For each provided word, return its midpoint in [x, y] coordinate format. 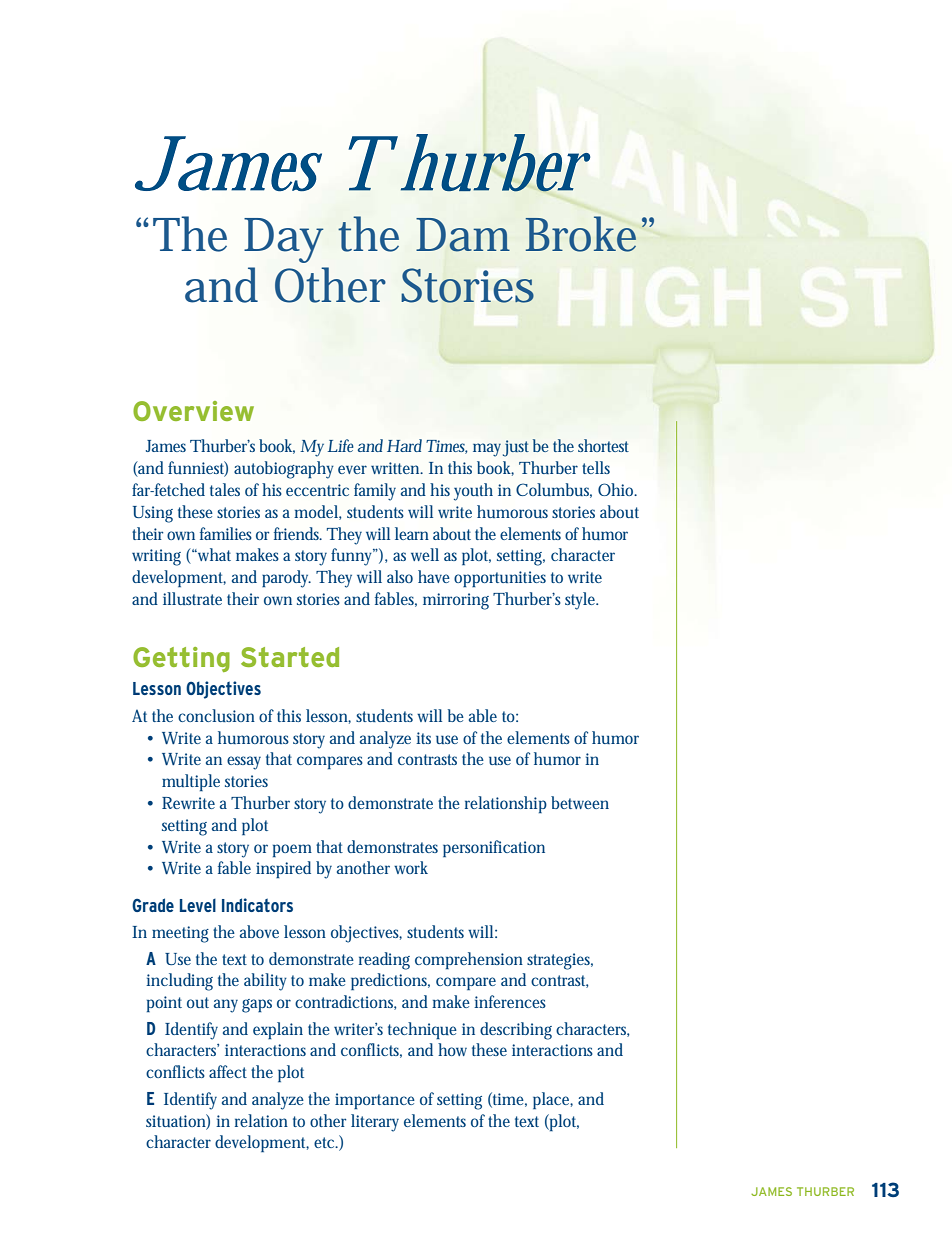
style [581, 601]
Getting [181, 659]
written [397, 468]
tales [225, 489]
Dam [463, 235]
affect [228, 1071]
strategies [560, 961]
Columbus [554, 490]
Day [284, 240]
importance [375, 1101]
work [411, 867]
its [423, 738]
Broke [584, 234]
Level [198, 905]
